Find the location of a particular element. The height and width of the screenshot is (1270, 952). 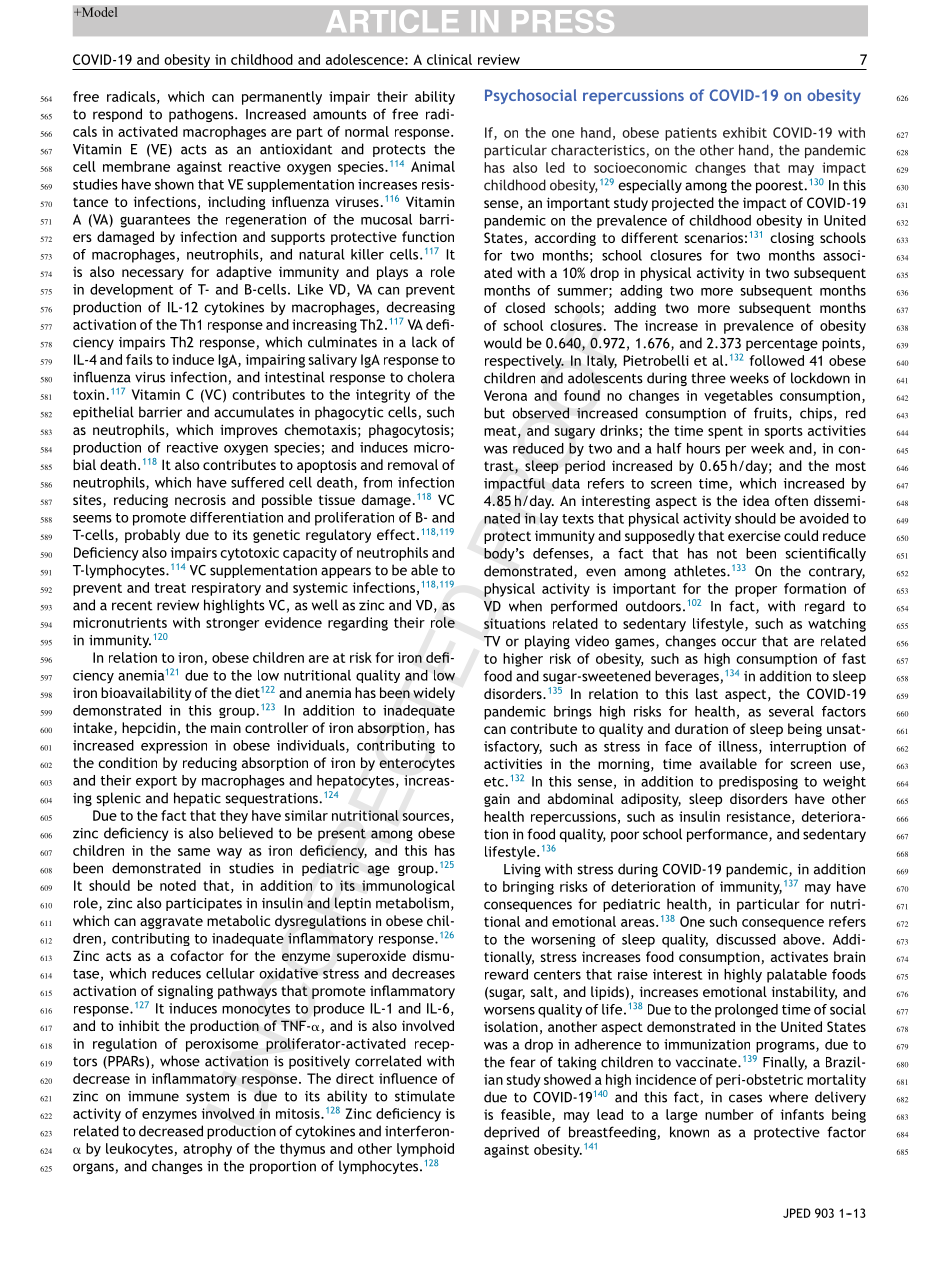

when is located at coordinates (525, 606).
